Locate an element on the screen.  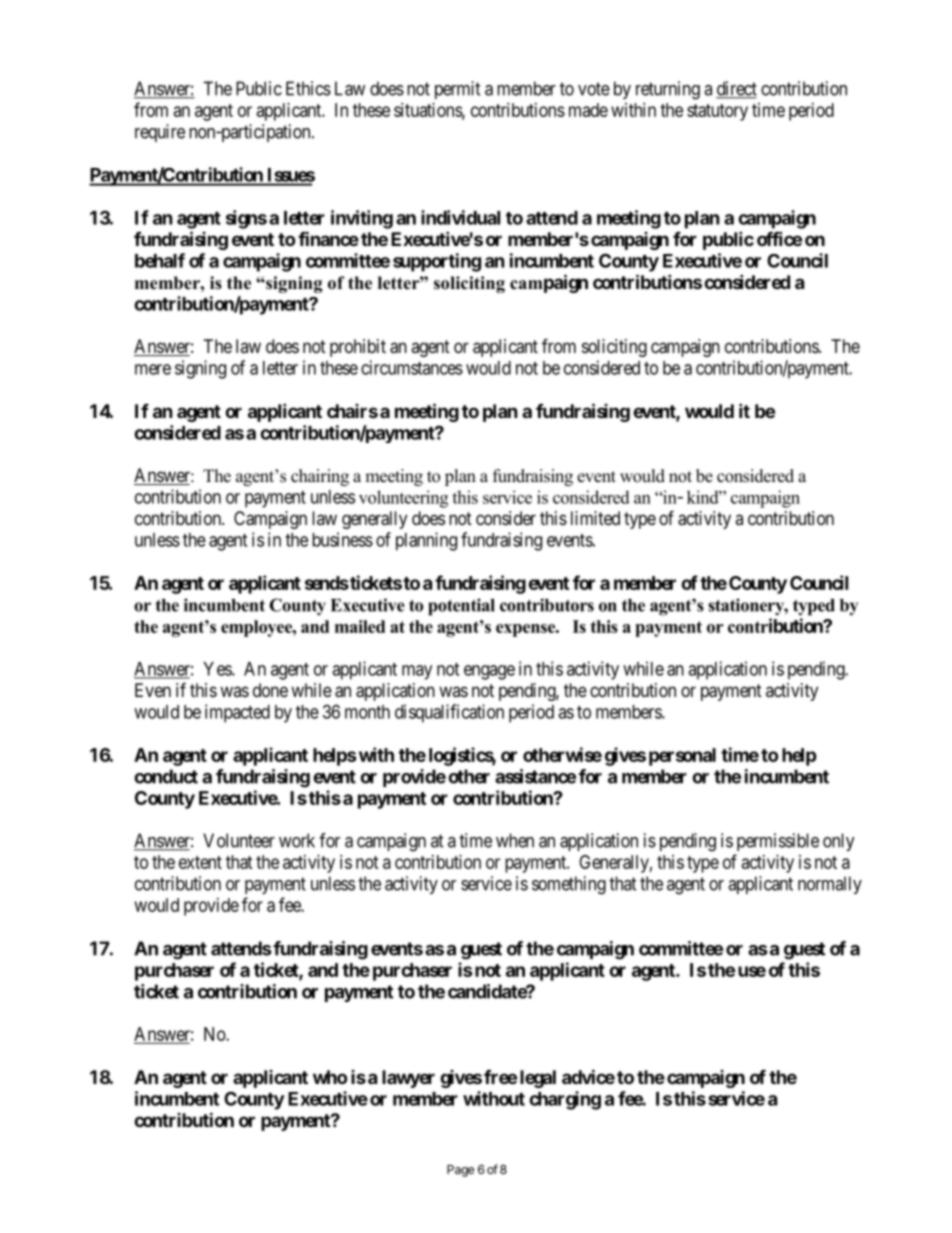
who is located at coordinates (330, 1077).
